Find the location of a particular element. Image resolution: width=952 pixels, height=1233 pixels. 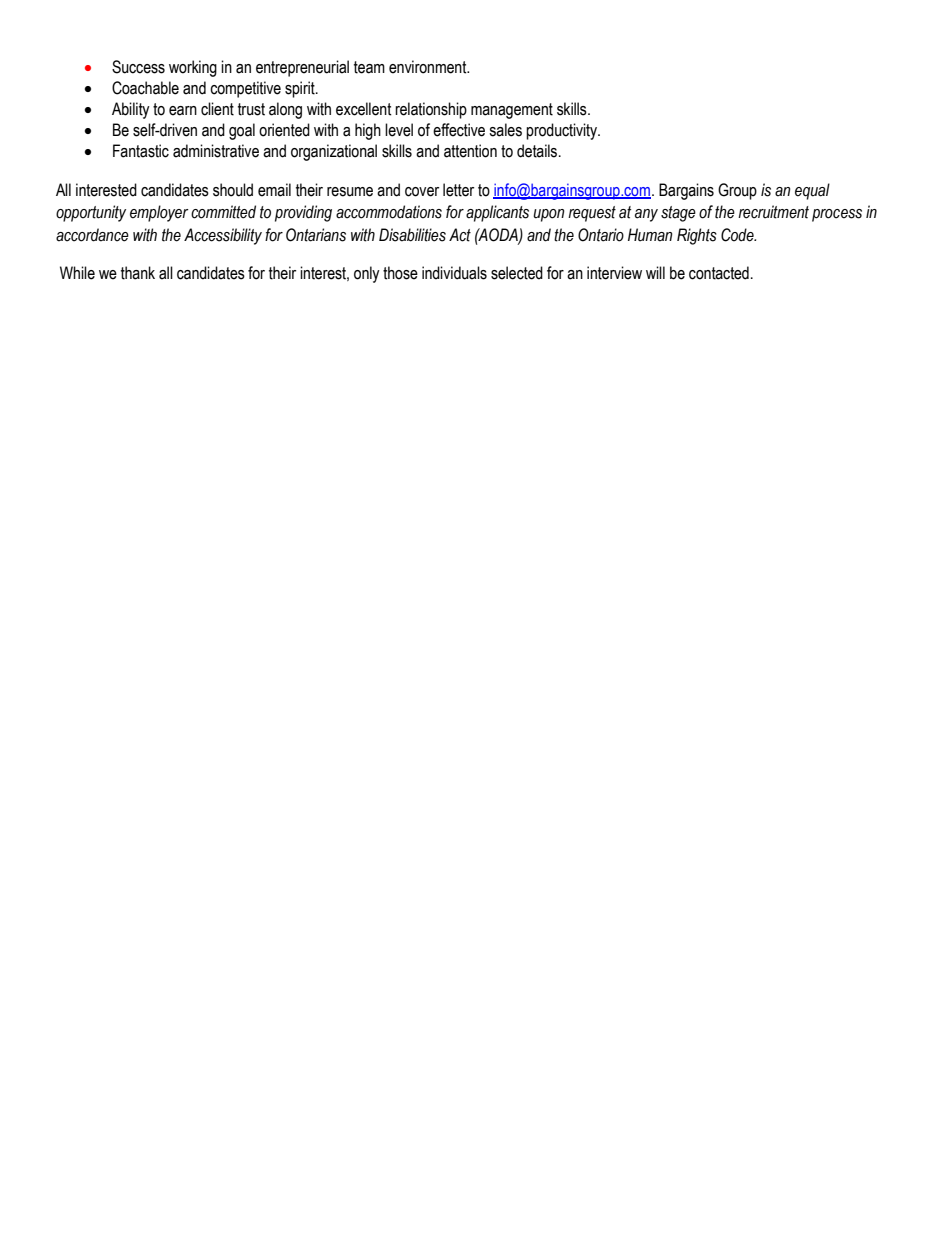

details is located at coordinates (537, 151).
